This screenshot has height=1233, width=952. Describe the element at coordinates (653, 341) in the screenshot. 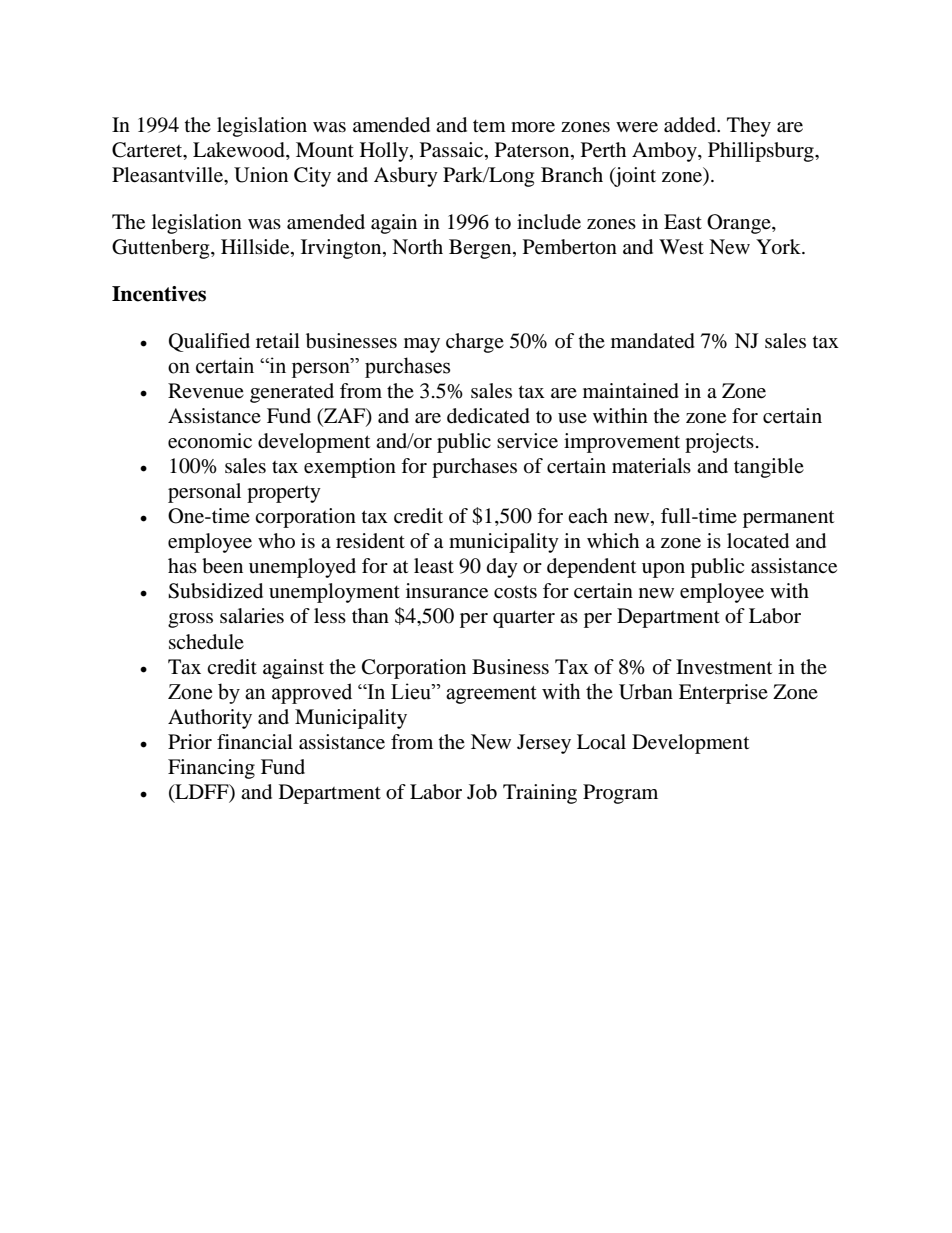

I see `mandated` at that location.
